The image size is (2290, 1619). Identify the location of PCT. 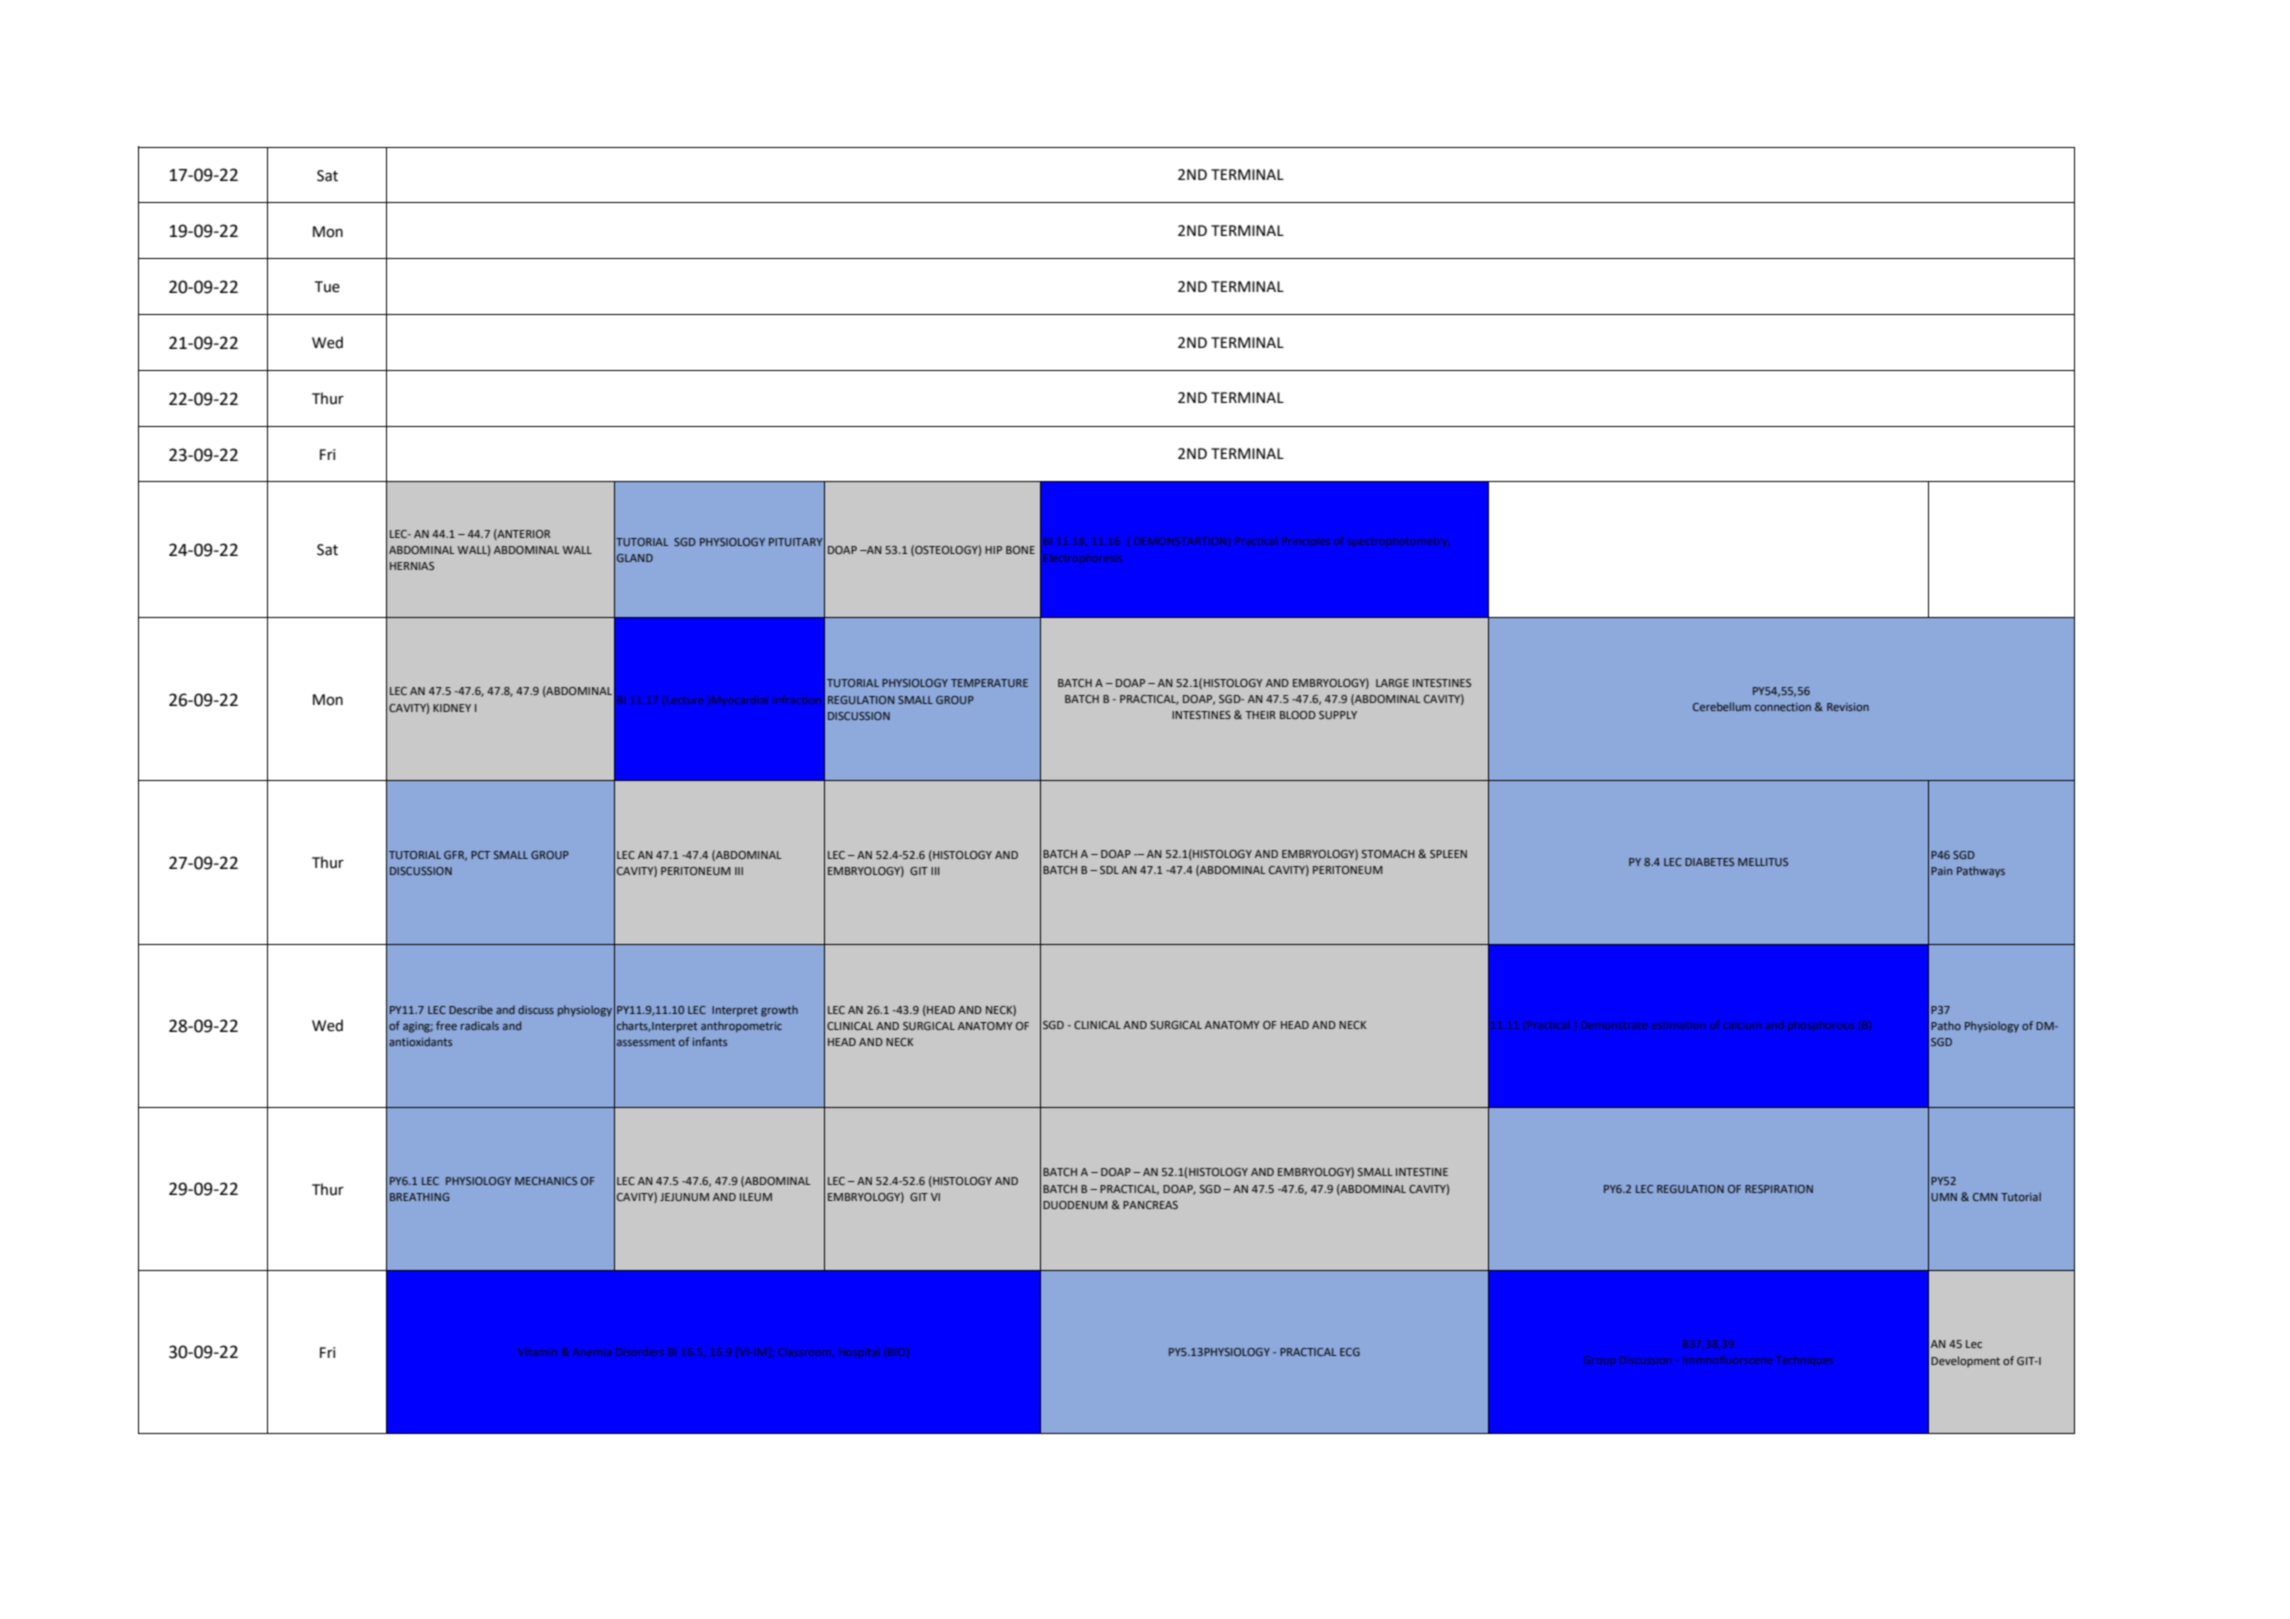
(480, 855).
